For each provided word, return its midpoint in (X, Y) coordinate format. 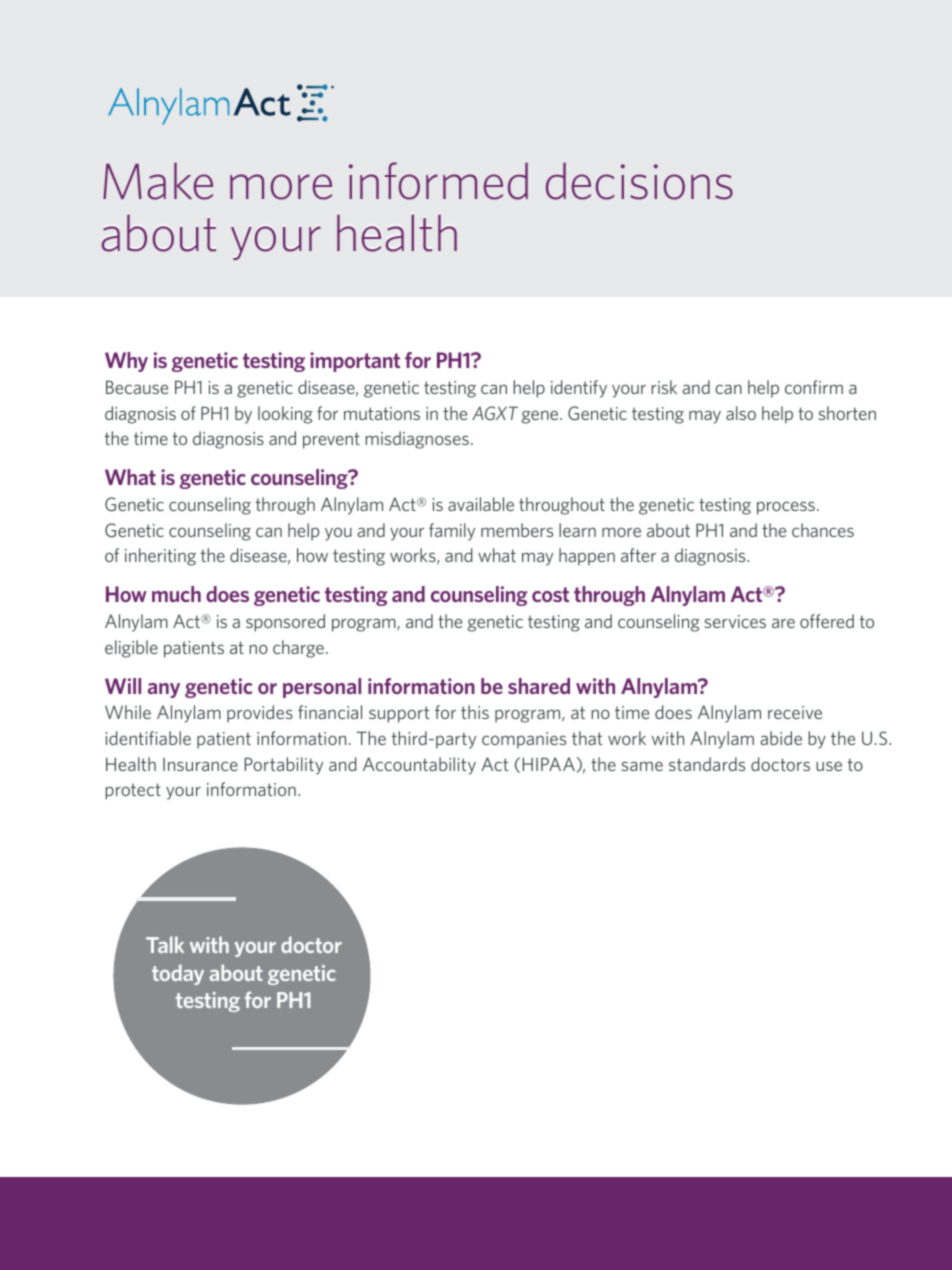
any (164, 690)
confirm (814, 387)
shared (539, 686)
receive (795, 712)
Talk (165, 944)
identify (579, 389)
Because (137, 387)
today (178, 974)
